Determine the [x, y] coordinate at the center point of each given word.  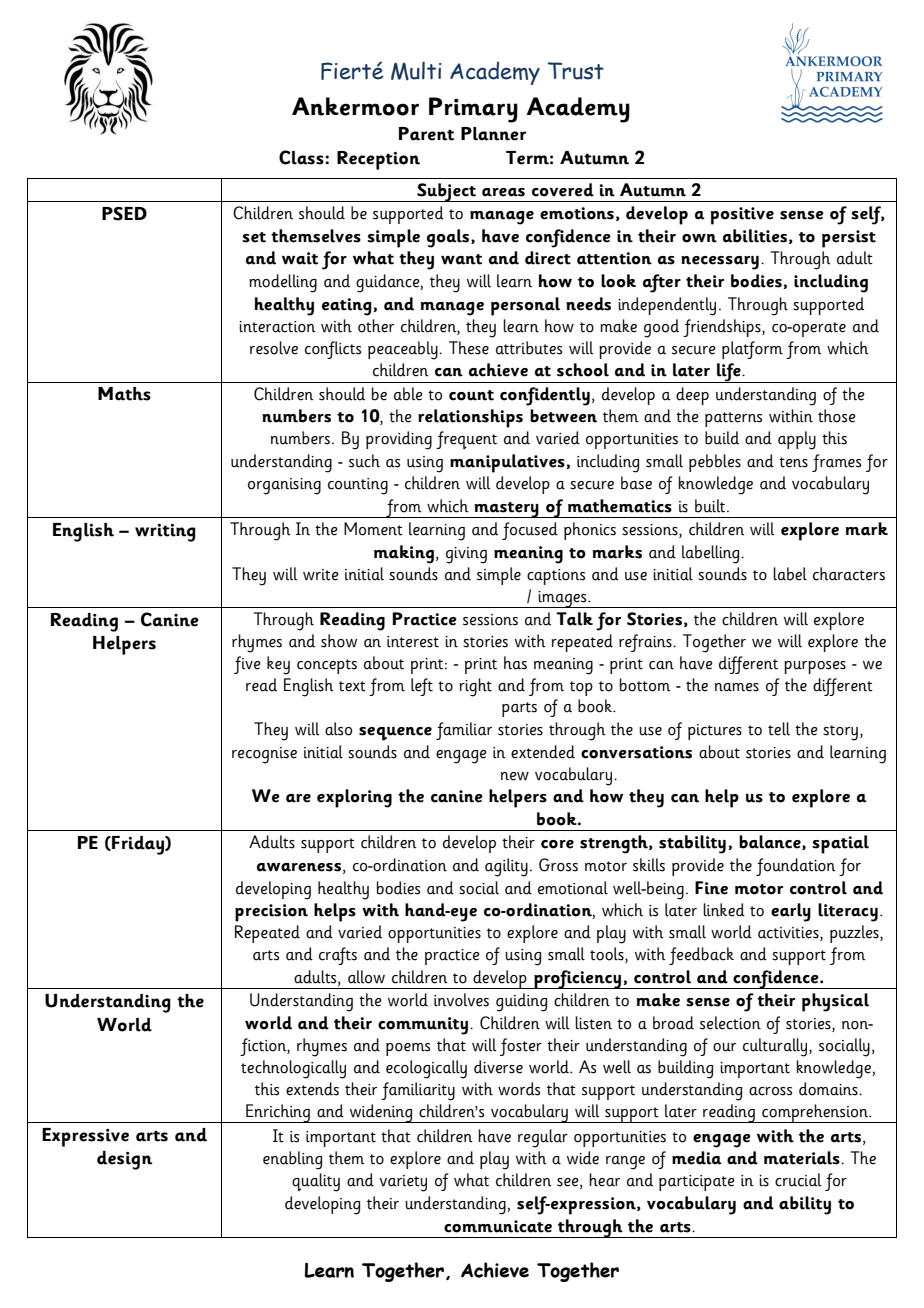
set [254, 237]
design [124, 1160]
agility [506, 867]
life [729, 373]
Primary [473, 110]
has [515, 663]
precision [271, 913]
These [469, 348]
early [791, 912]
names [737, 687]
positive [742, 216]
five [247, 665]
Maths [124, 394]
